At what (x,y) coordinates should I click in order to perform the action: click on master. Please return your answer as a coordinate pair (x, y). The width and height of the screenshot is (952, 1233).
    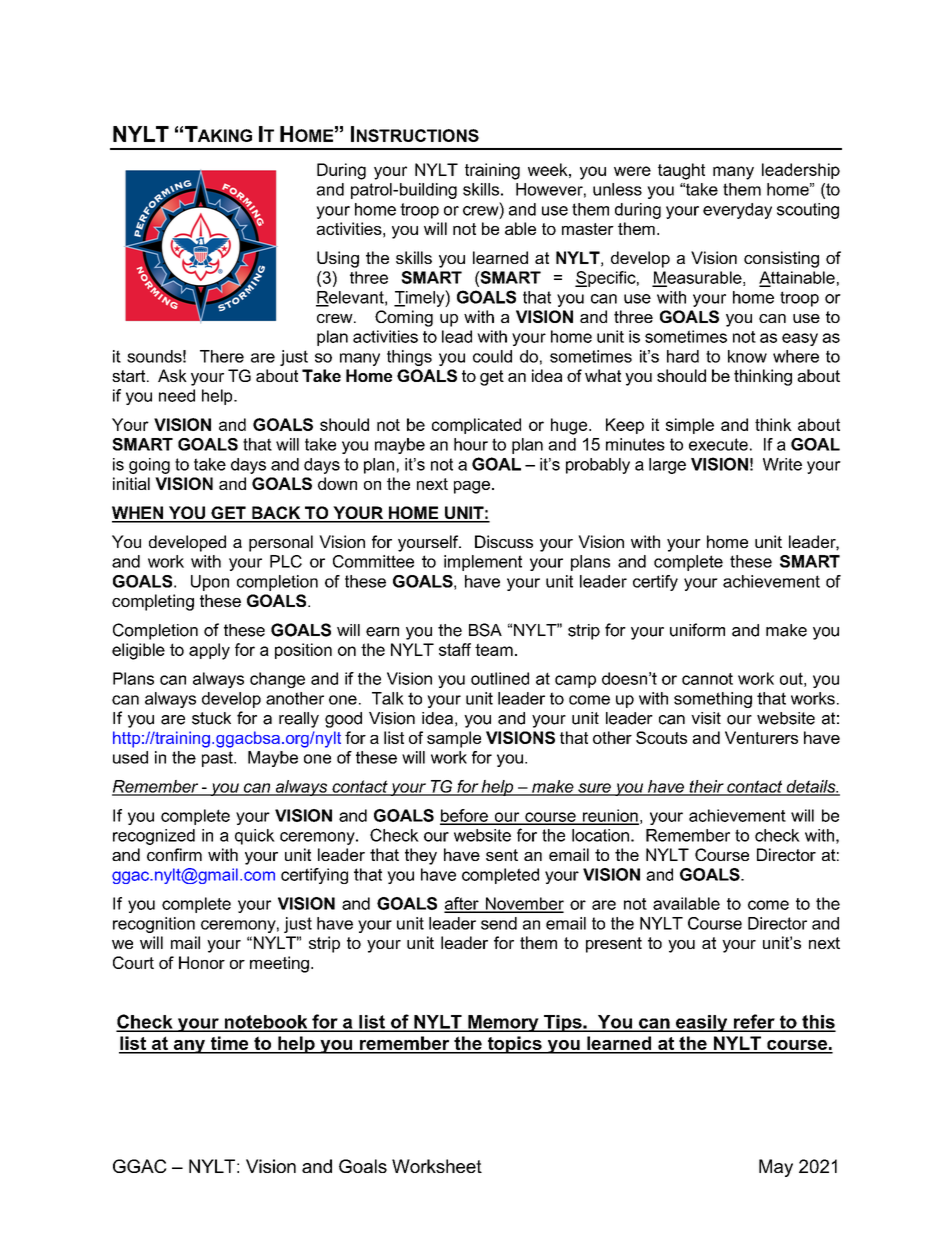
    Looking at the image, I should click on (588, 229).
